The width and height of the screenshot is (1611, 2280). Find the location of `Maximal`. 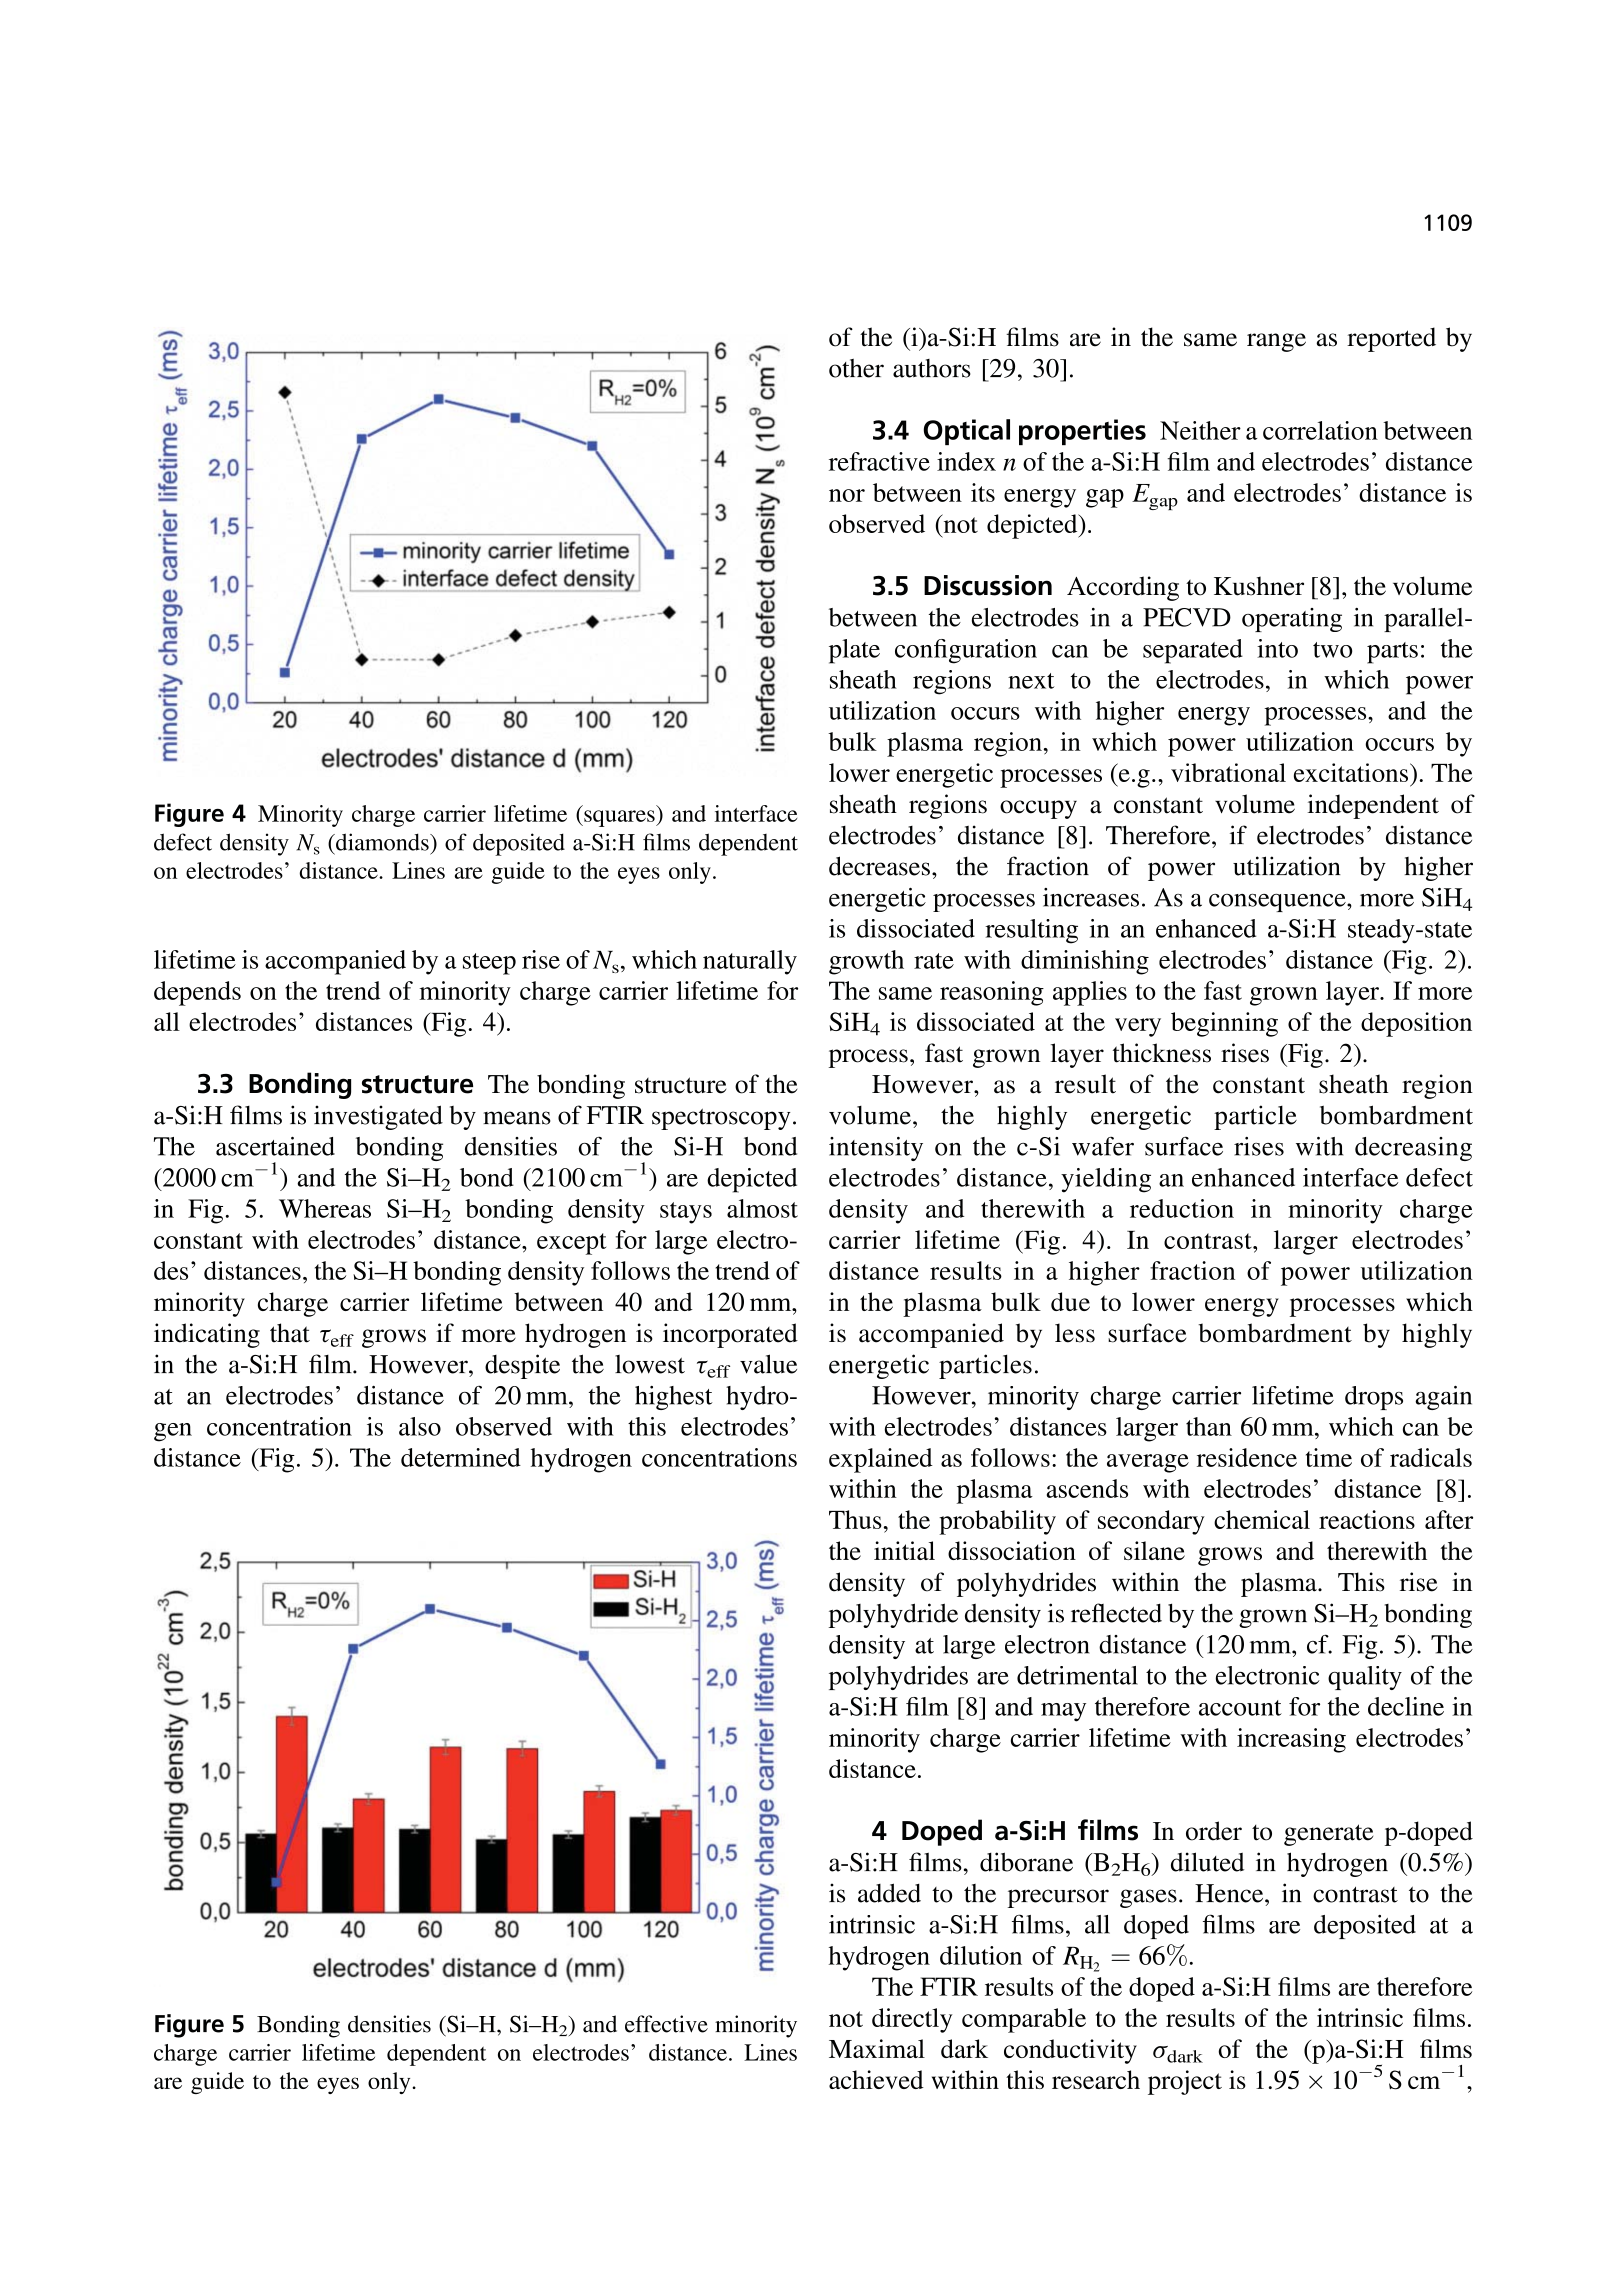

Maximal is located at coordinates (877, 2048).
